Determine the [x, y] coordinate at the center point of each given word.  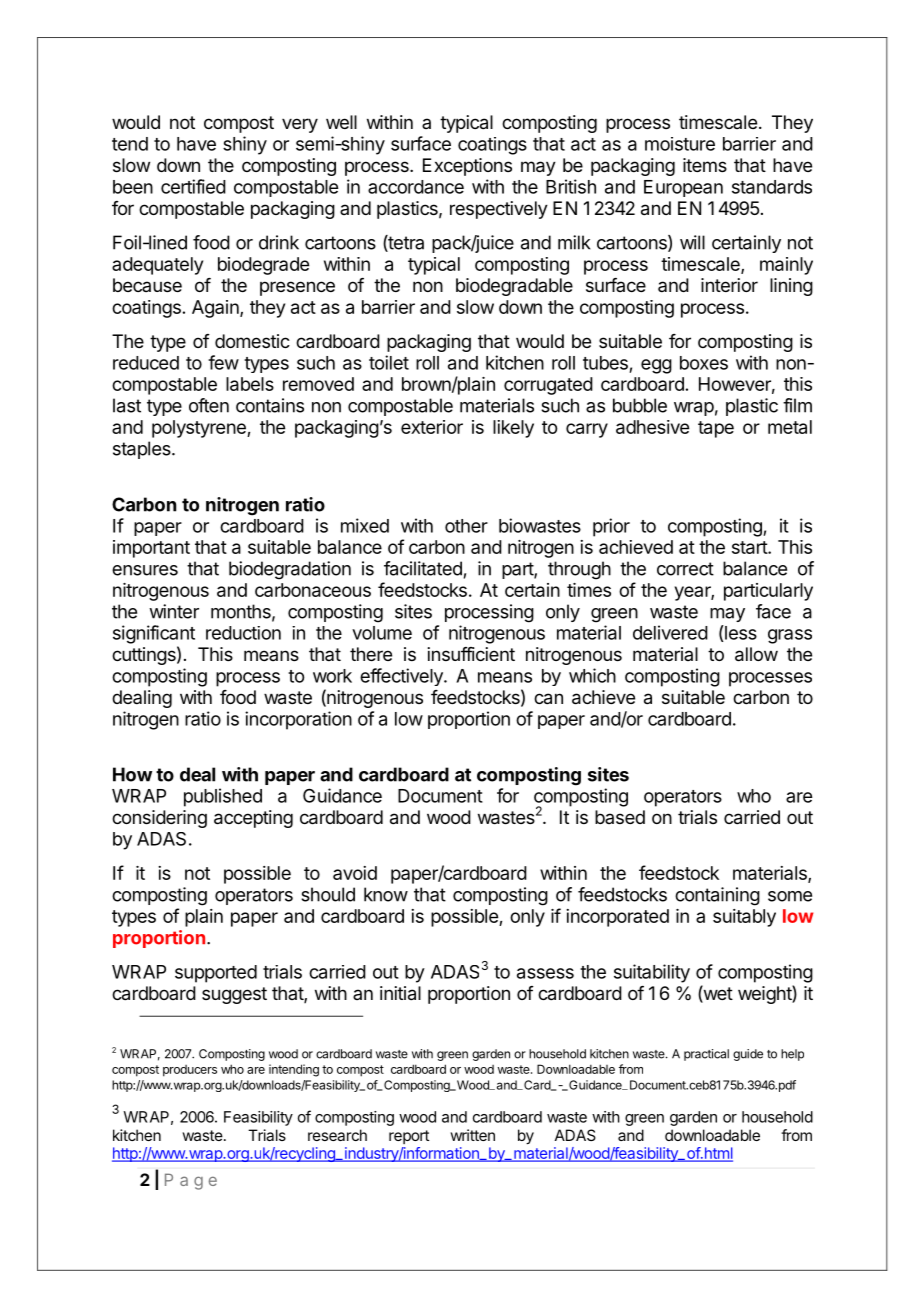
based [620, 817]
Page [191, 1181]
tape [716, 429]
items [705, 165]
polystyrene [200, 429]
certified [193, 186]
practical [706, 1055]
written [472, 1135]
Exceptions [467, 167]
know [386, 894]
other [466, 526]
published [223, 797]
